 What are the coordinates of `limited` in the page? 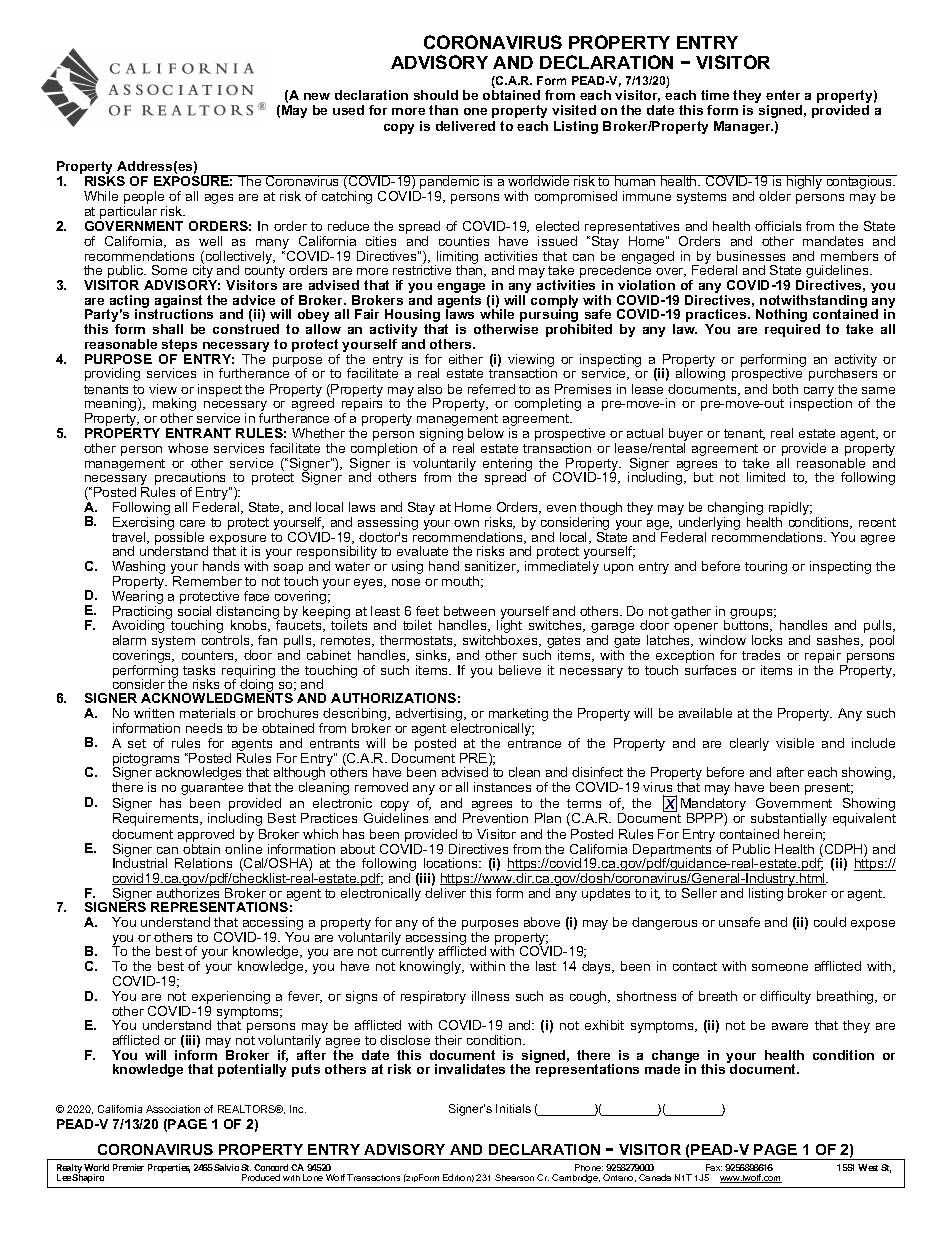 It's located at (766, 477).
